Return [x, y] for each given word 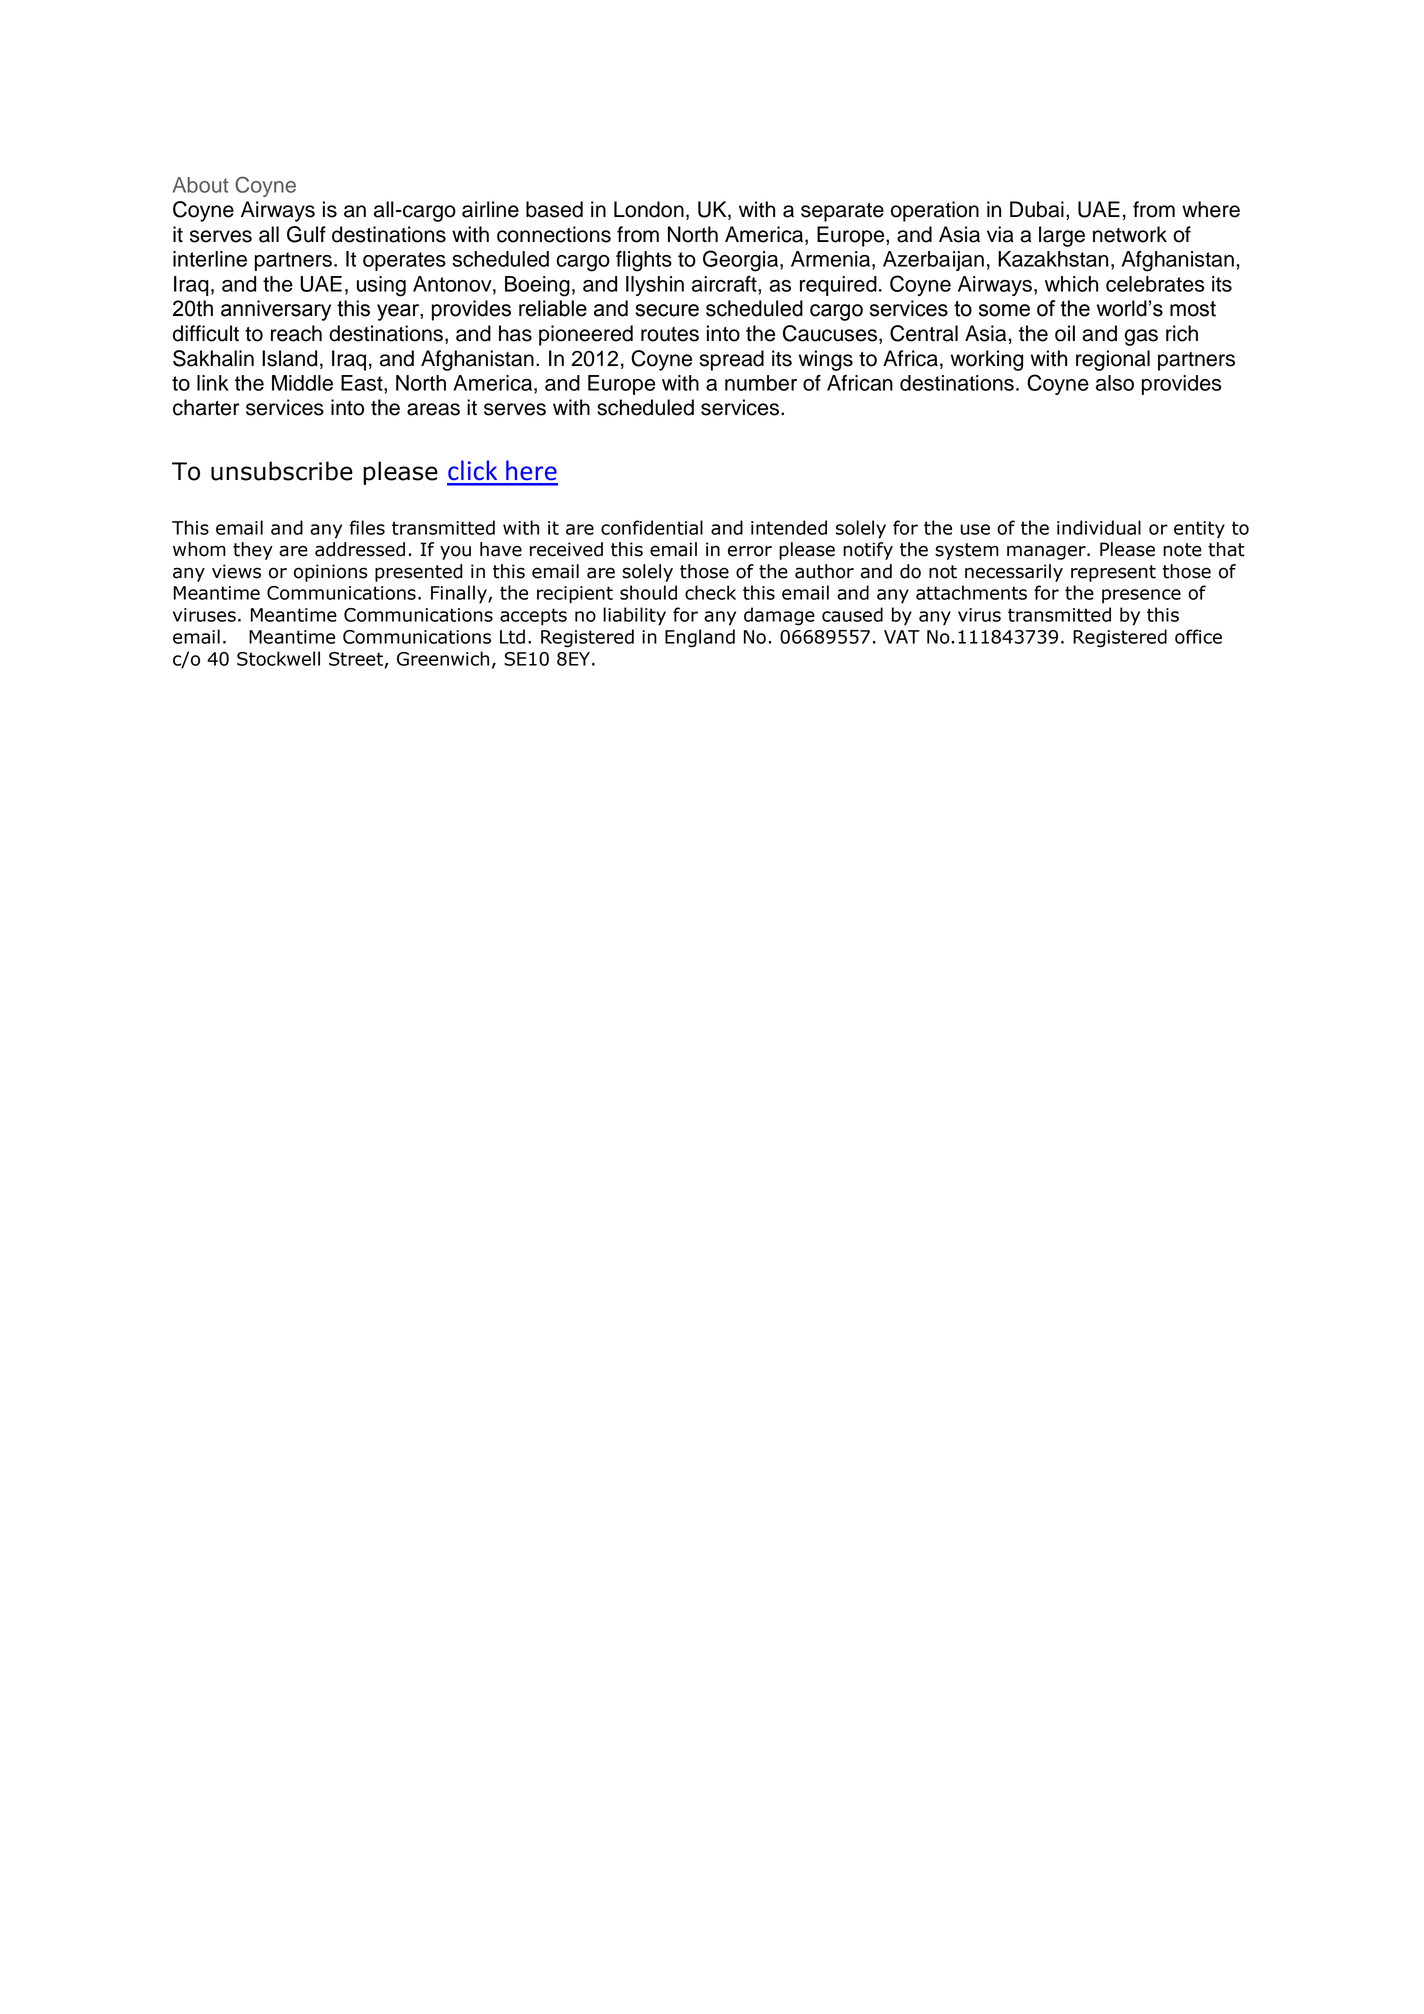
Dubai [1037, 209]
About [200, 185]
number [761, 383]
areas [433, 409]
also [1115, 383]
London [649, 209]
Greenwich [443, 658]
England [700, 638]
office [1198, 636]
